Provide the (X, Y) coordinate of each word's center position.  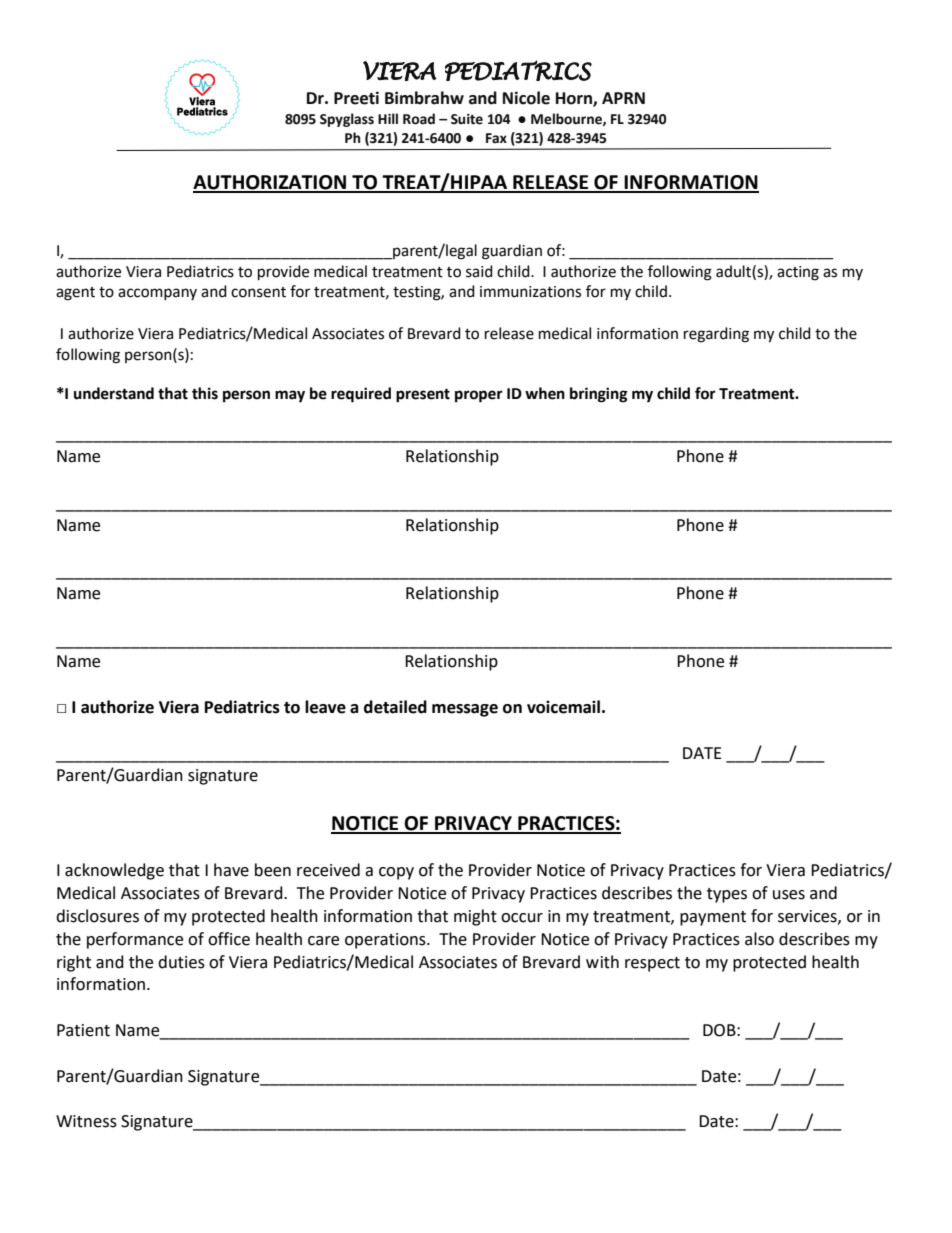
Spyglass (347, 120)
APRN (623, 98)
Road (419, 119)
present (423, 395)
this (205, 393)
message (465, 710)
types (727, 895)
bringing (599, 395)
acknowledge (114, 871)
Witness (86, 1121)
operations (386, 941)
